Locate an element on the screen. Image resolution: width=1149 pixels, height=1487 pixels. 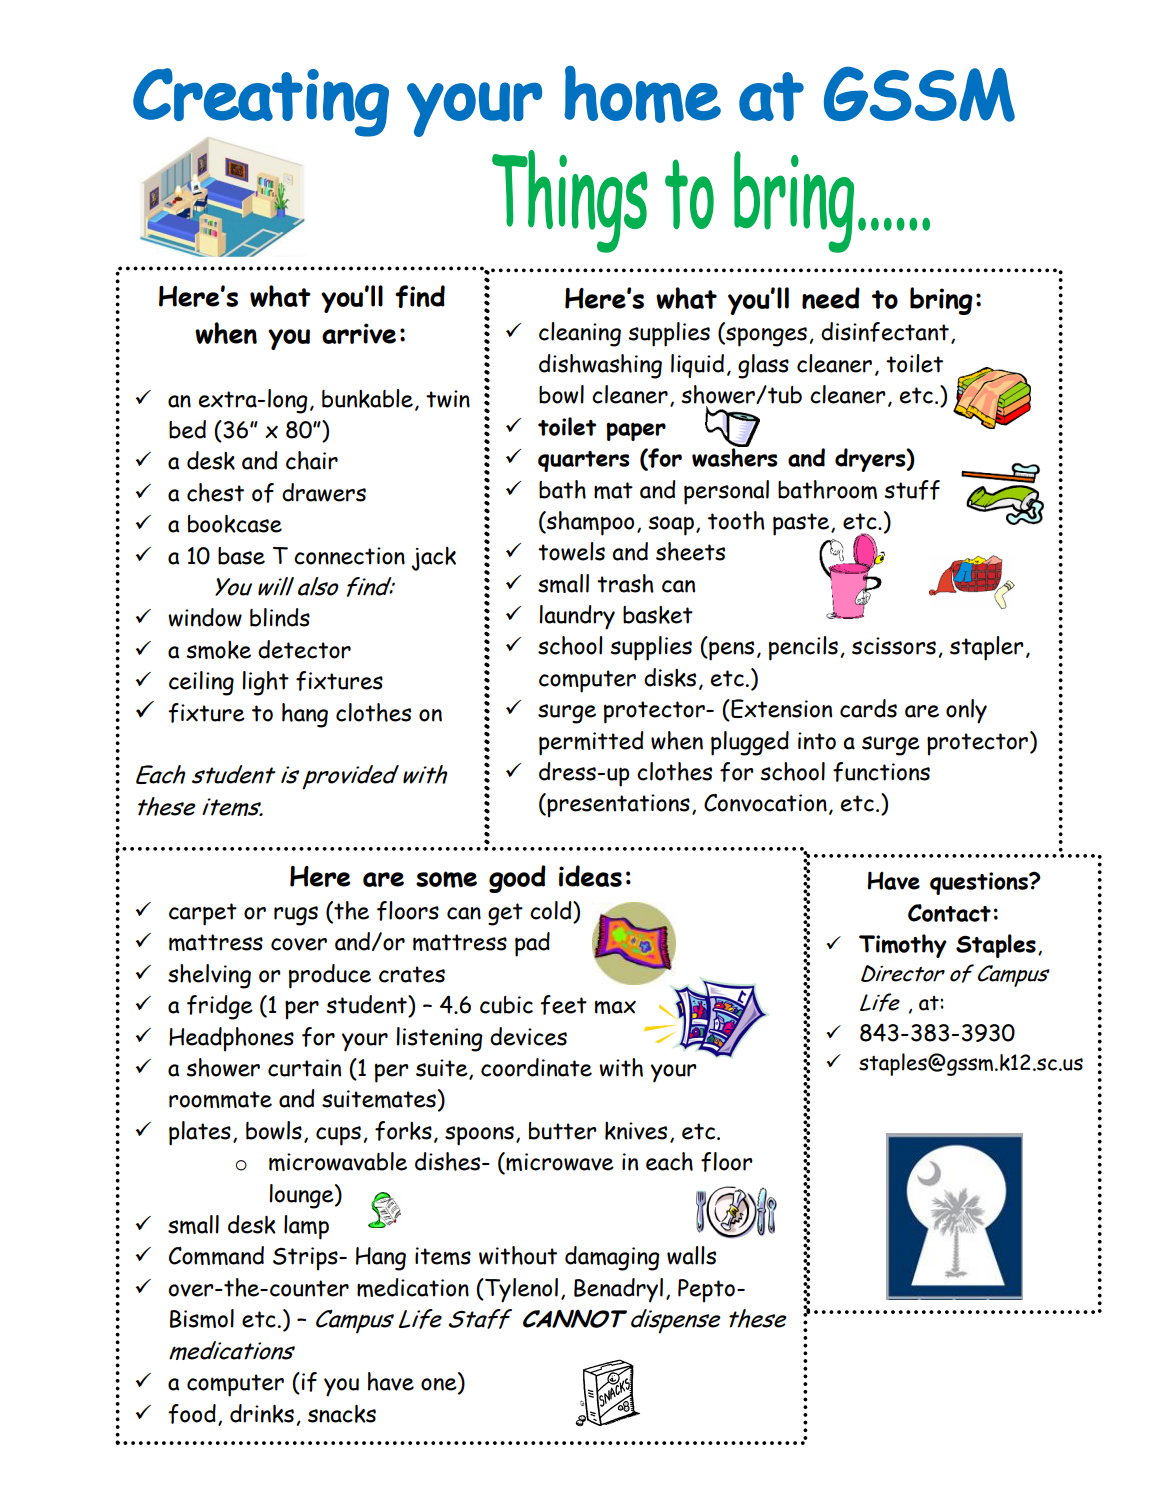
cleaning is located at coordinates (580, 334).
